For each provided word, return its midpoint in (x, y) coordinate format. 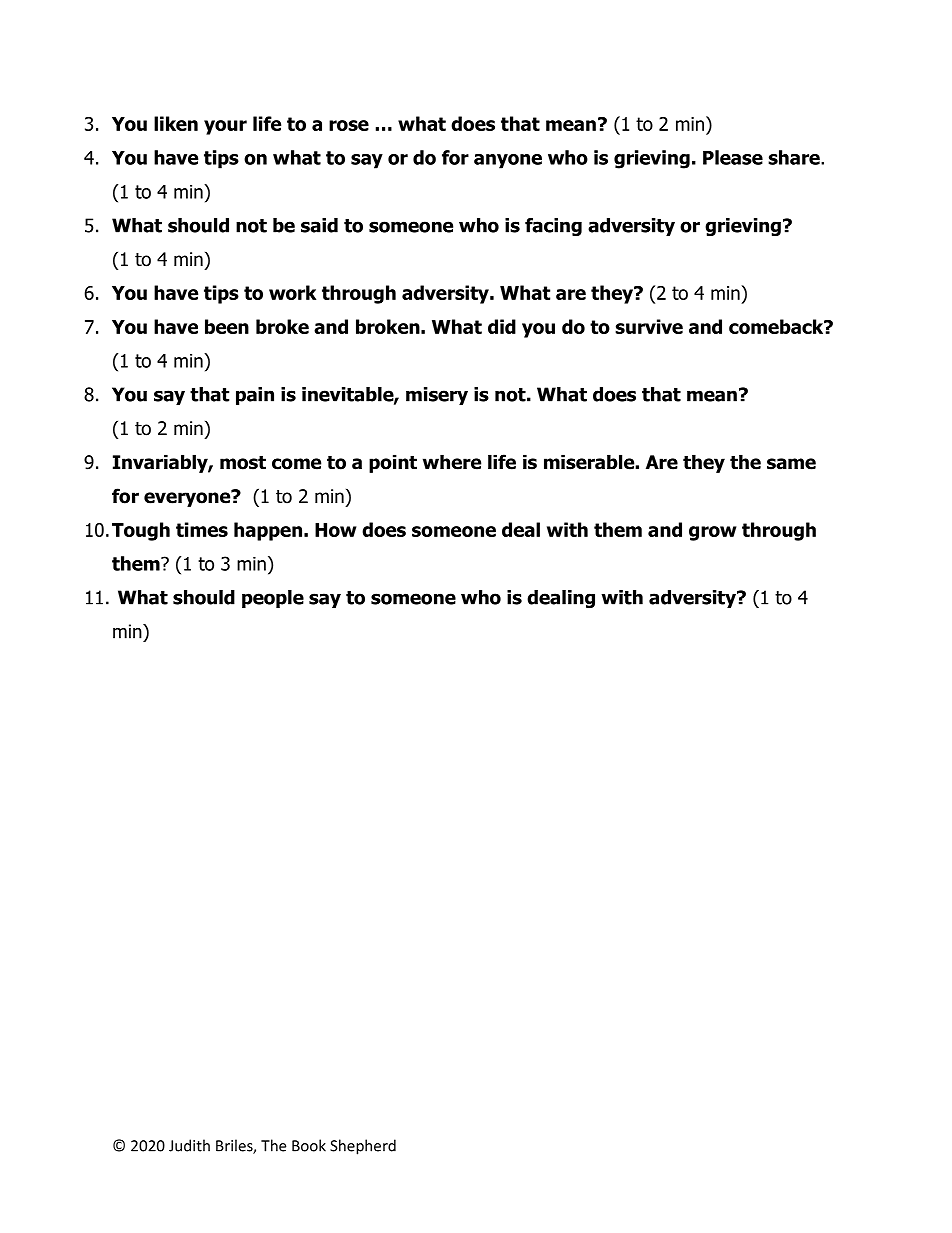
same (791, 464)
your (225, 127)
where (452, 462)
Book (309, 1145)
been (227, 326)
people (273, 599)
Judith (189, 1145)
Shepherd (363, 1147)
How (336, 530)
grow (713, 533)
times (202, 529)
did (502, 326)
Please (733, 157)
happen (268, 531)
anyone (508, 161)
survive (649, 326)
